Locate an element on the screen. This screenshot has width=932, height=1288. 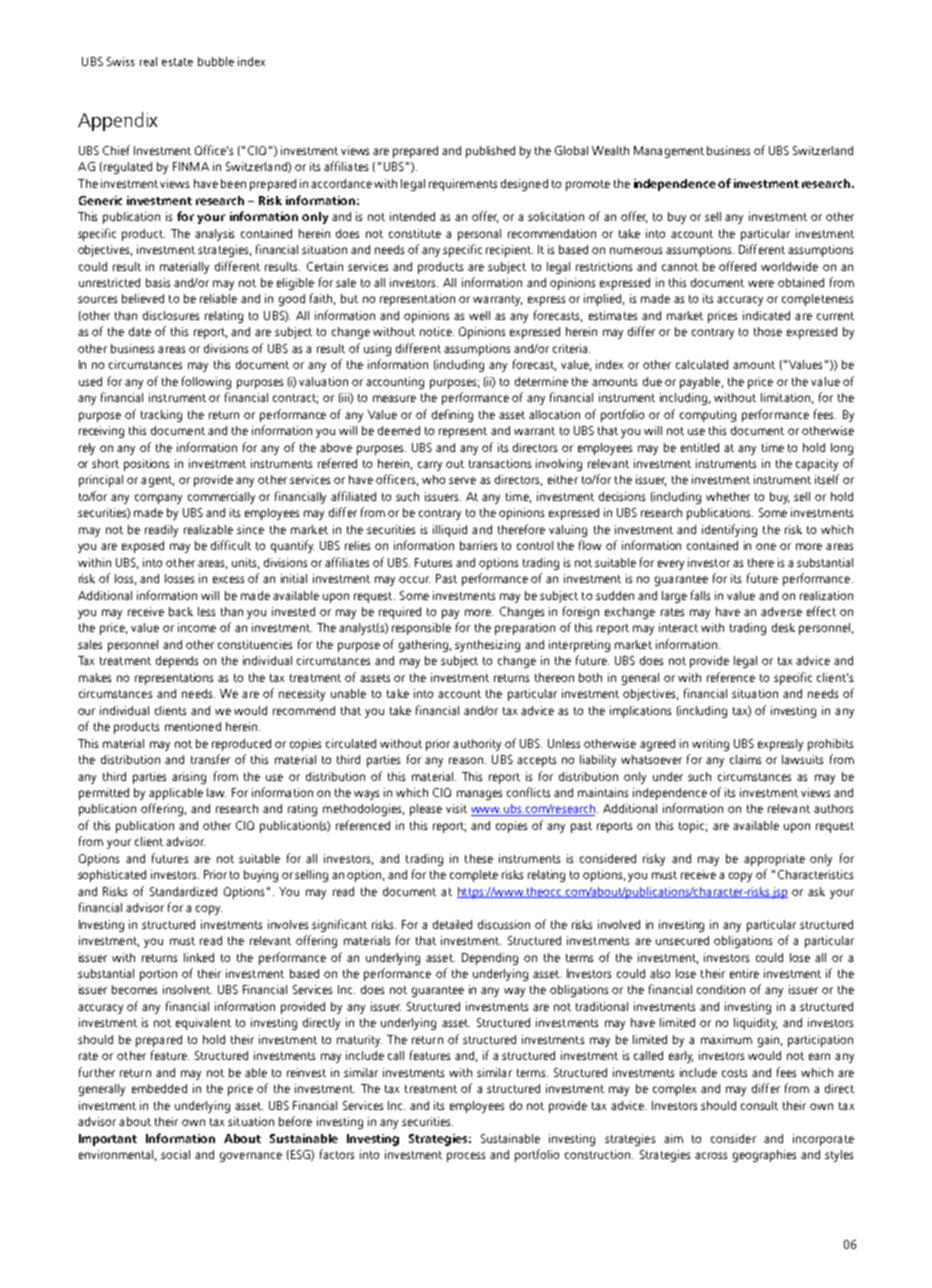
Management is located at coordinates (669, 152).
